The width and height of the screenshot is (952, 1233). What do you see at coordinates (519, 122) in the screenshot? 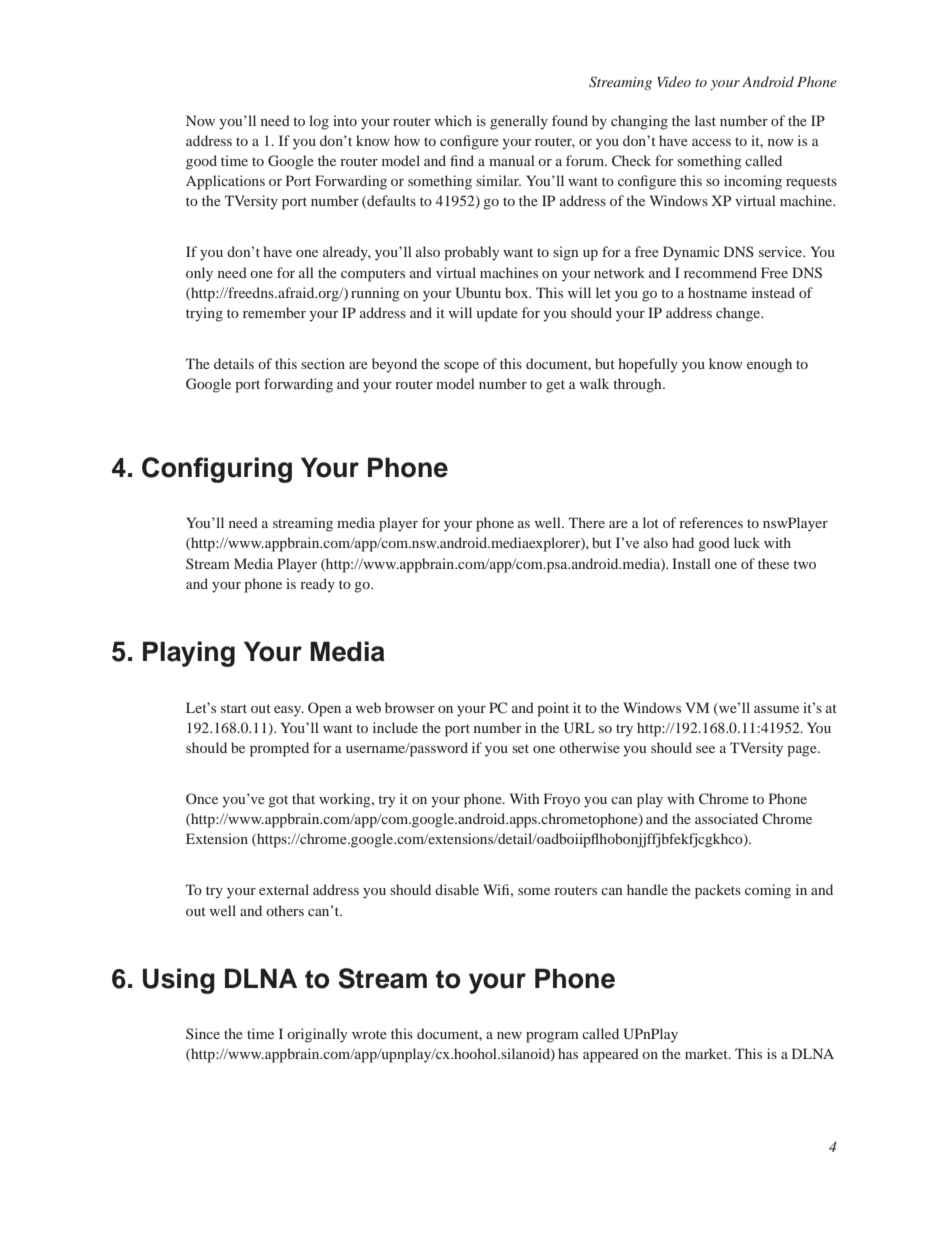
I see `generally` at bounding box center [519, 122].
